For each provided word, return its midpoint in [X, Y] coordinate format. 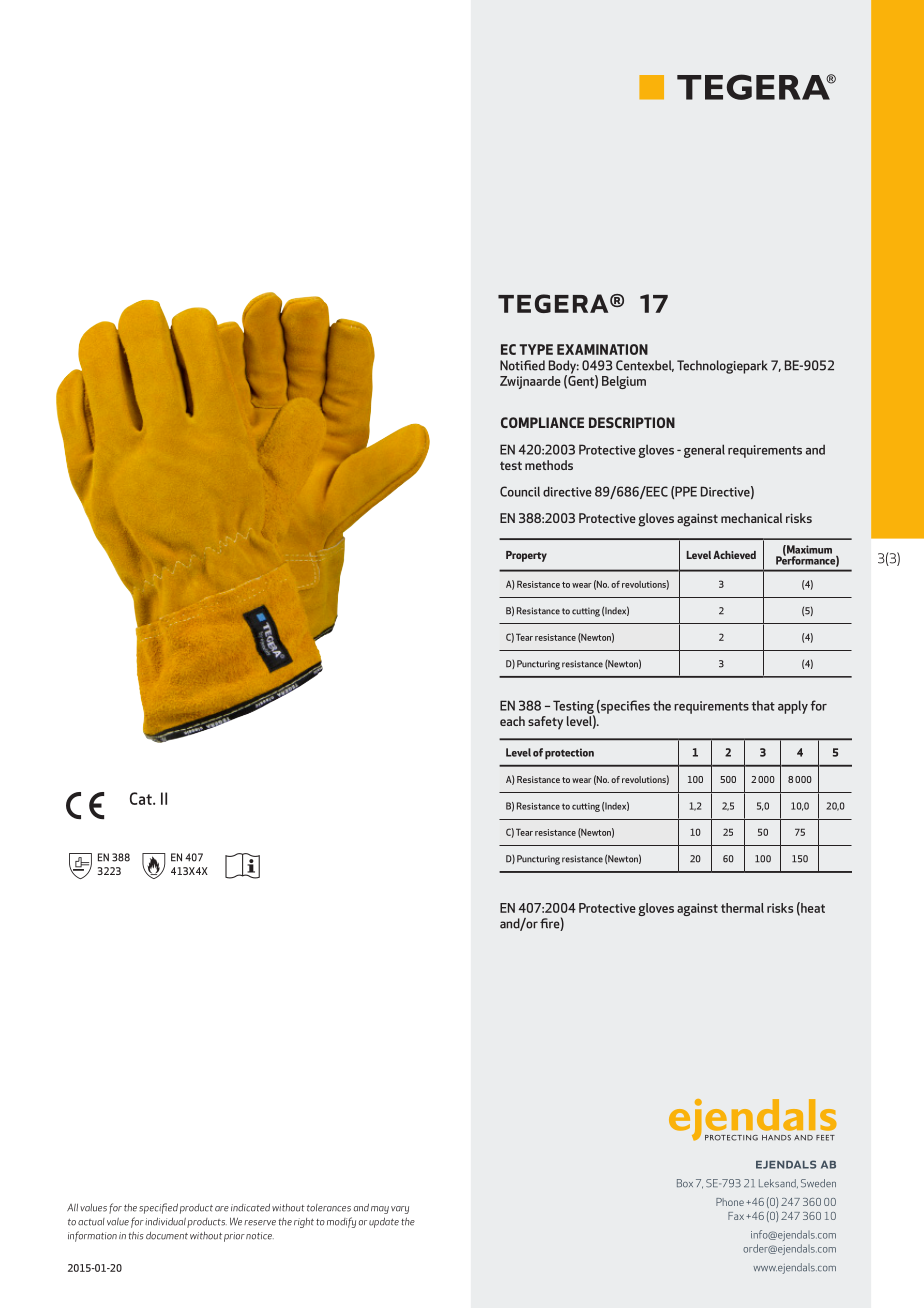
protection [569, 753]
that [763, 706]
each [512, 721]
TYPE [536, 349]
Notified [522, 365]
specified [158, 1208]
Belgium [624, 382]
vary [400, 1210]
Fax [736, 1216]
